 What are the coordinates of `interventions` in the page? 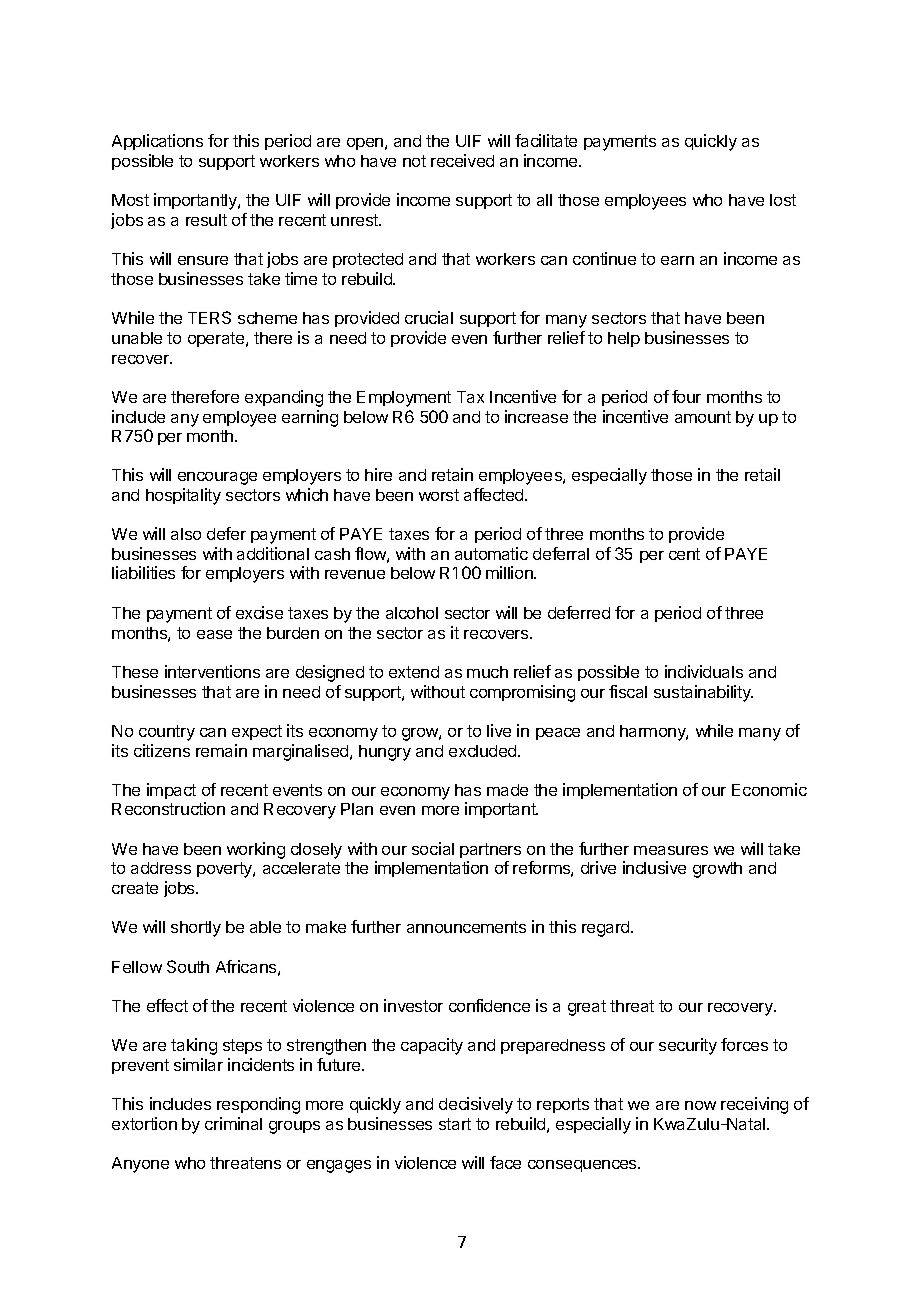 It's located at (212, 671).
